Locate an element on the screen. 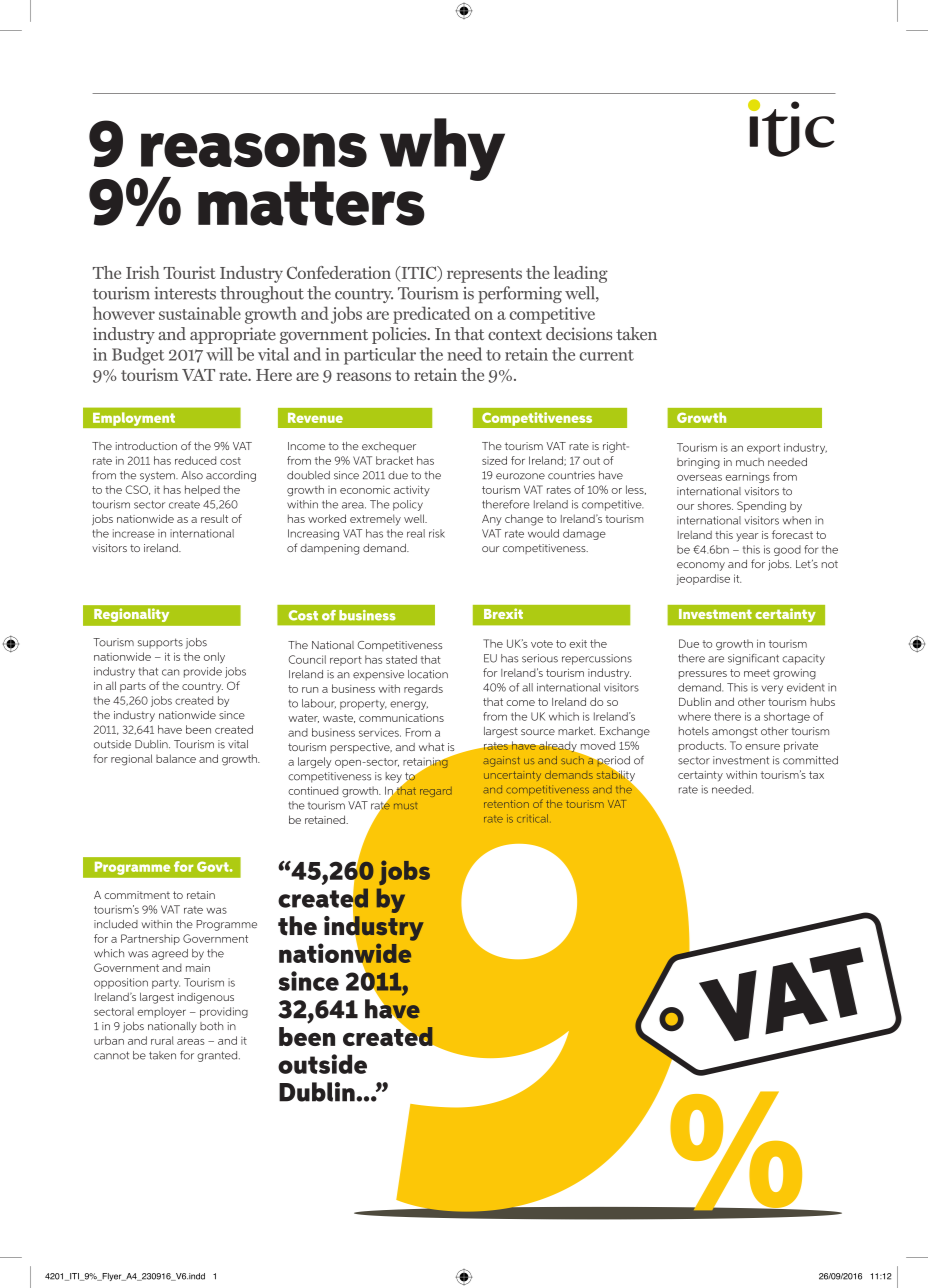  shores is located at coordinates (715, 505).
